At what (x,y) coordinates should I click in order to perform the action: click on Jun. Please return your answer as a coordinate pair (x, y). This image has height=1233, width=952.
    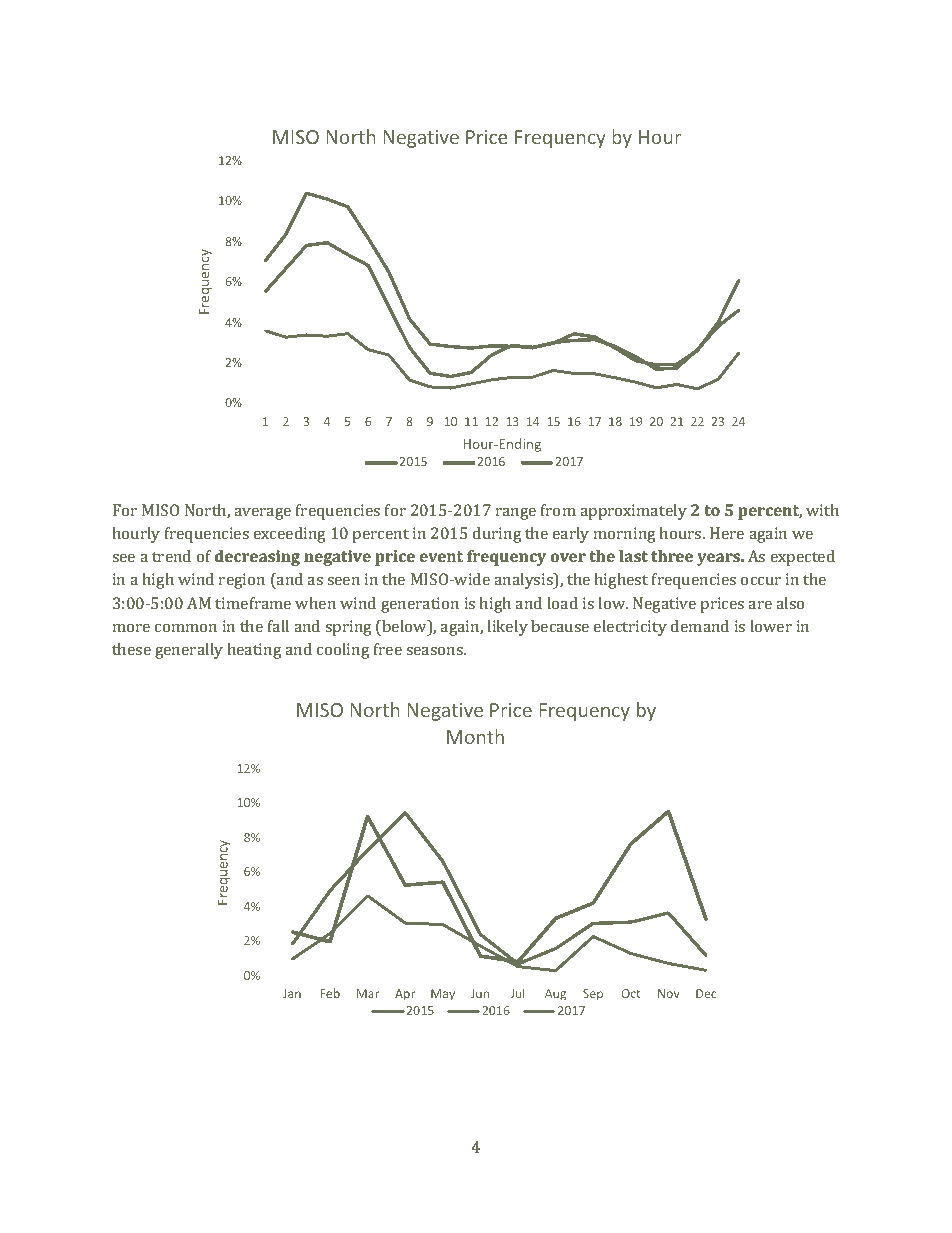
    Looking at the image, I should click on (480, 993).
